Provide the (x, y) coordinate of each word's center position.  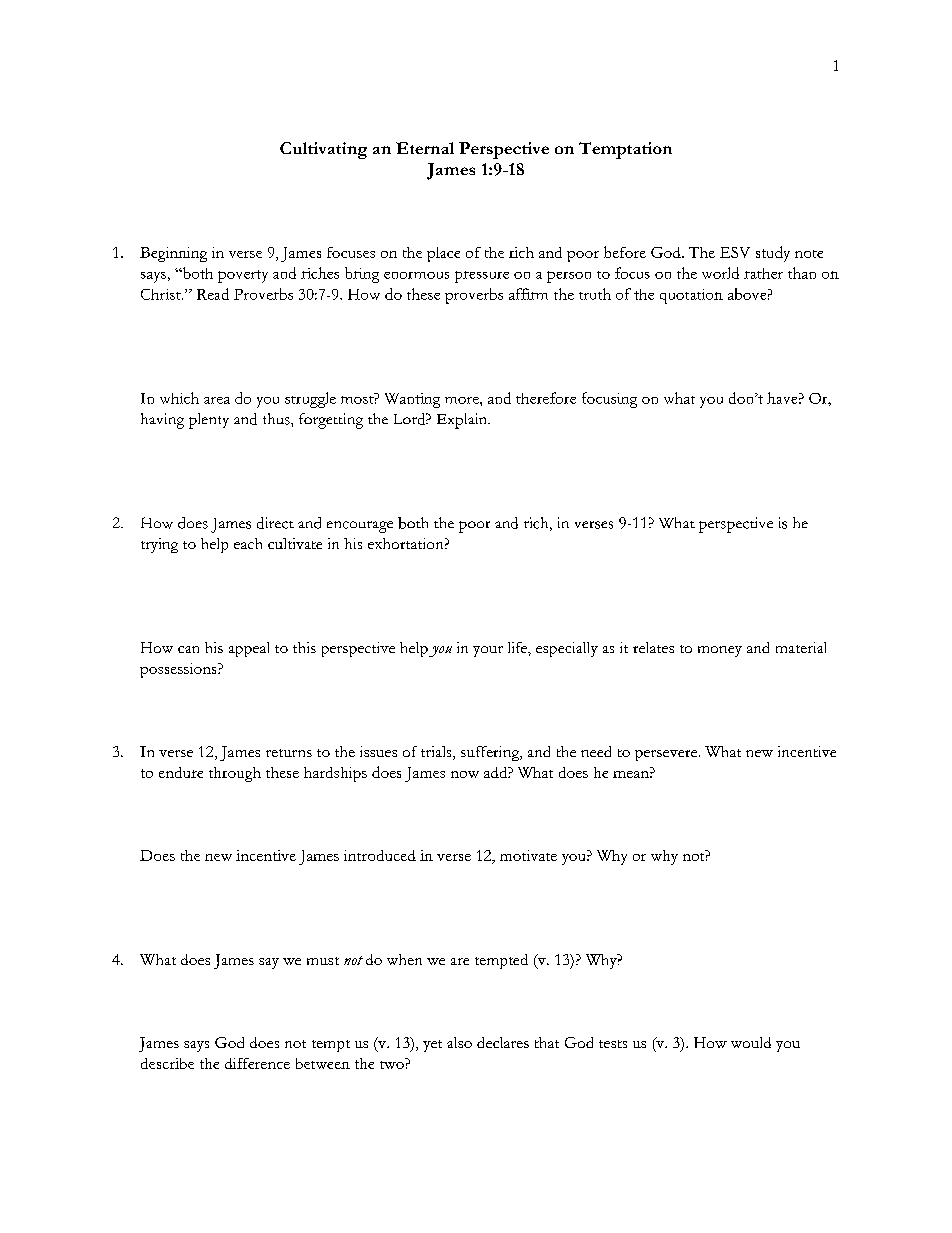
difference (257, 1063)
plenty (209, 421)
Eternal (425, 148)
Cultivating (323, 150)
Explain (463, 421)
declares (503, 1042)
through (235, 774)
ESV (735, 252)
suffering (491, 753)
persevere (667, 755)
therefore (546, 398)
